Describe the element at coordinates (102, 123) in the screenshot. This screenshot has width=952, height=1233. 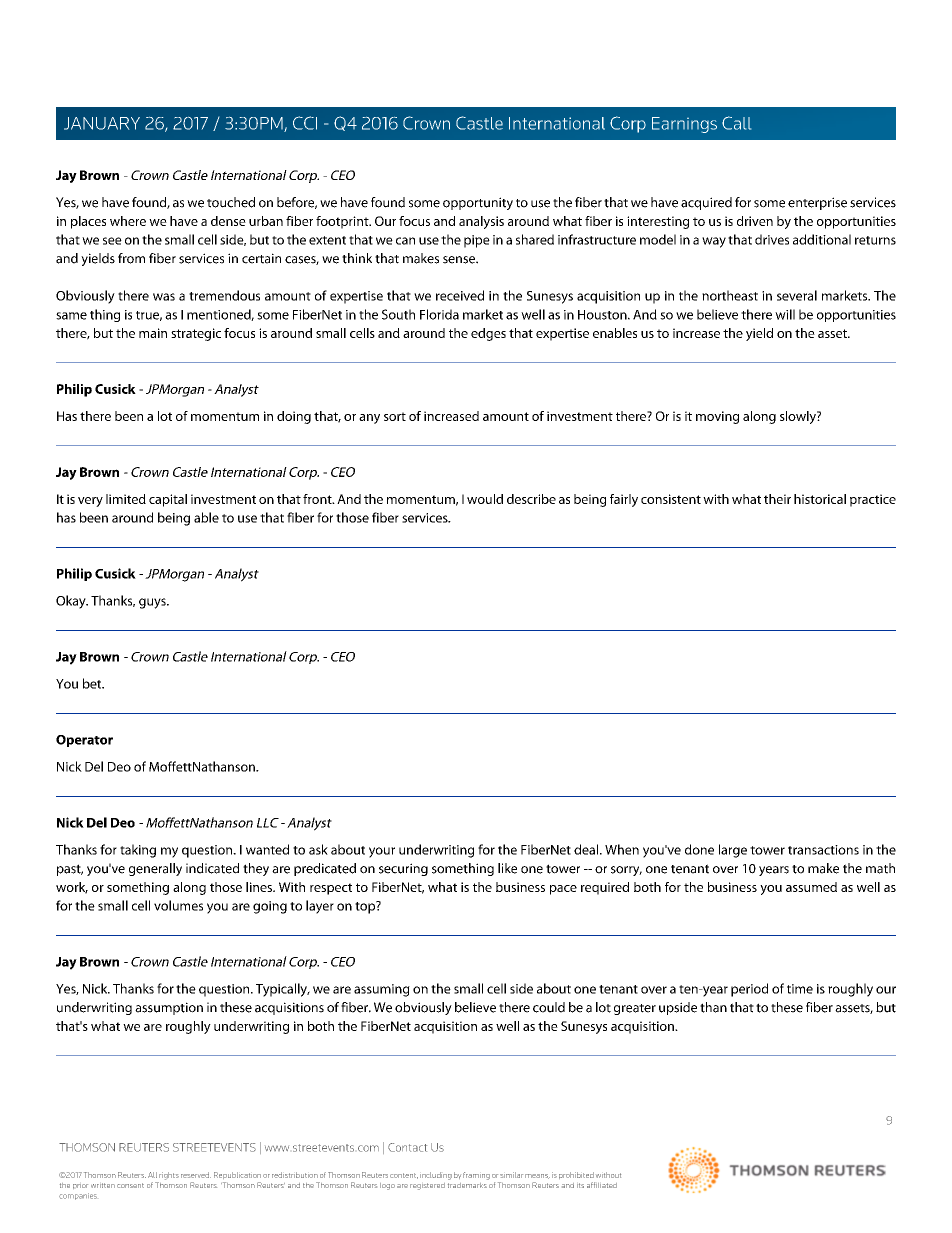
I see `JANUARY` at that location.
